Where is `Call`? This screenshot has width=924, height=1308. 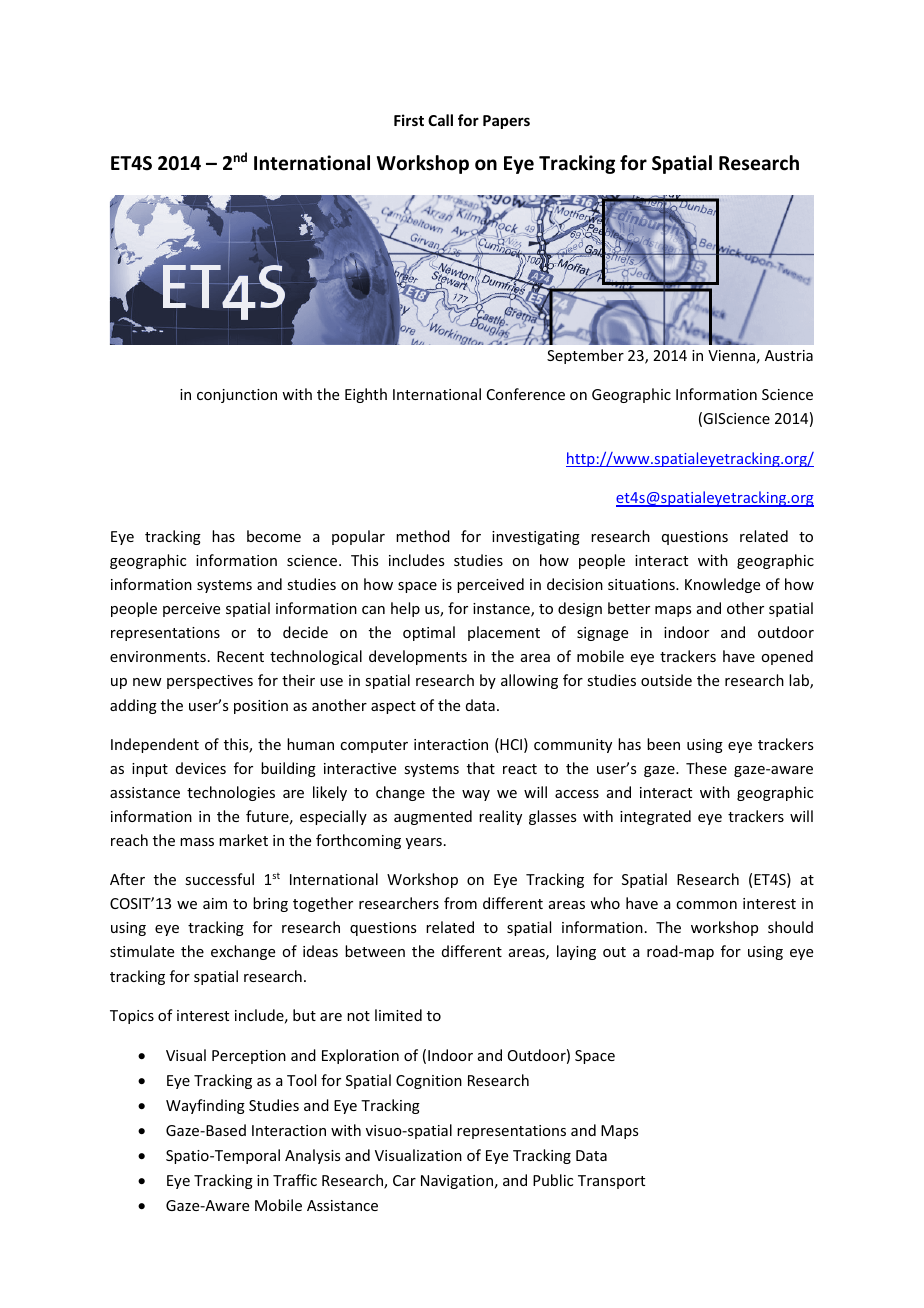
Call is located at coordinates (440, 120).
